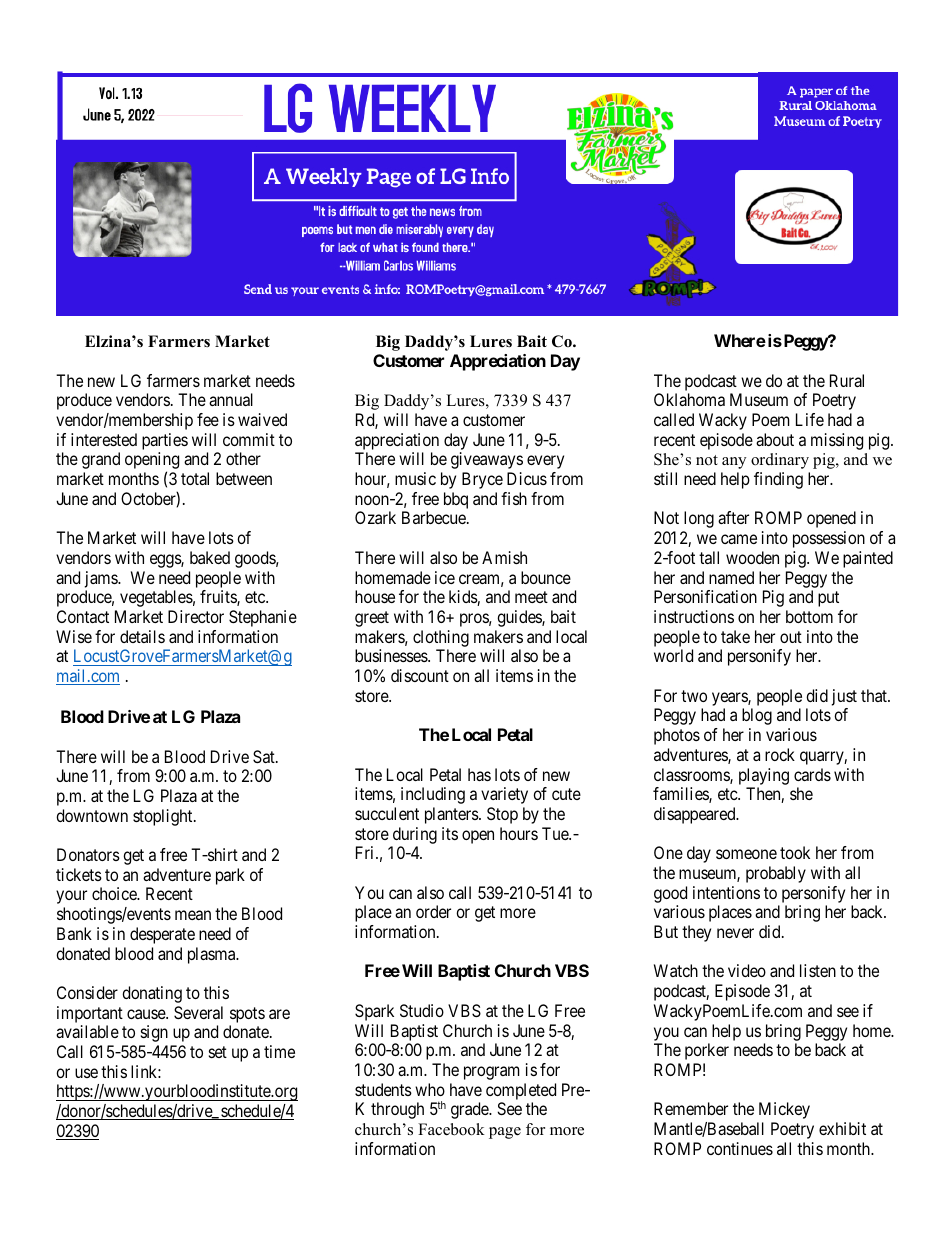  What do you see at coordinates (433, 911) in the document?
I see `order` at bounding box center [433, 911].
